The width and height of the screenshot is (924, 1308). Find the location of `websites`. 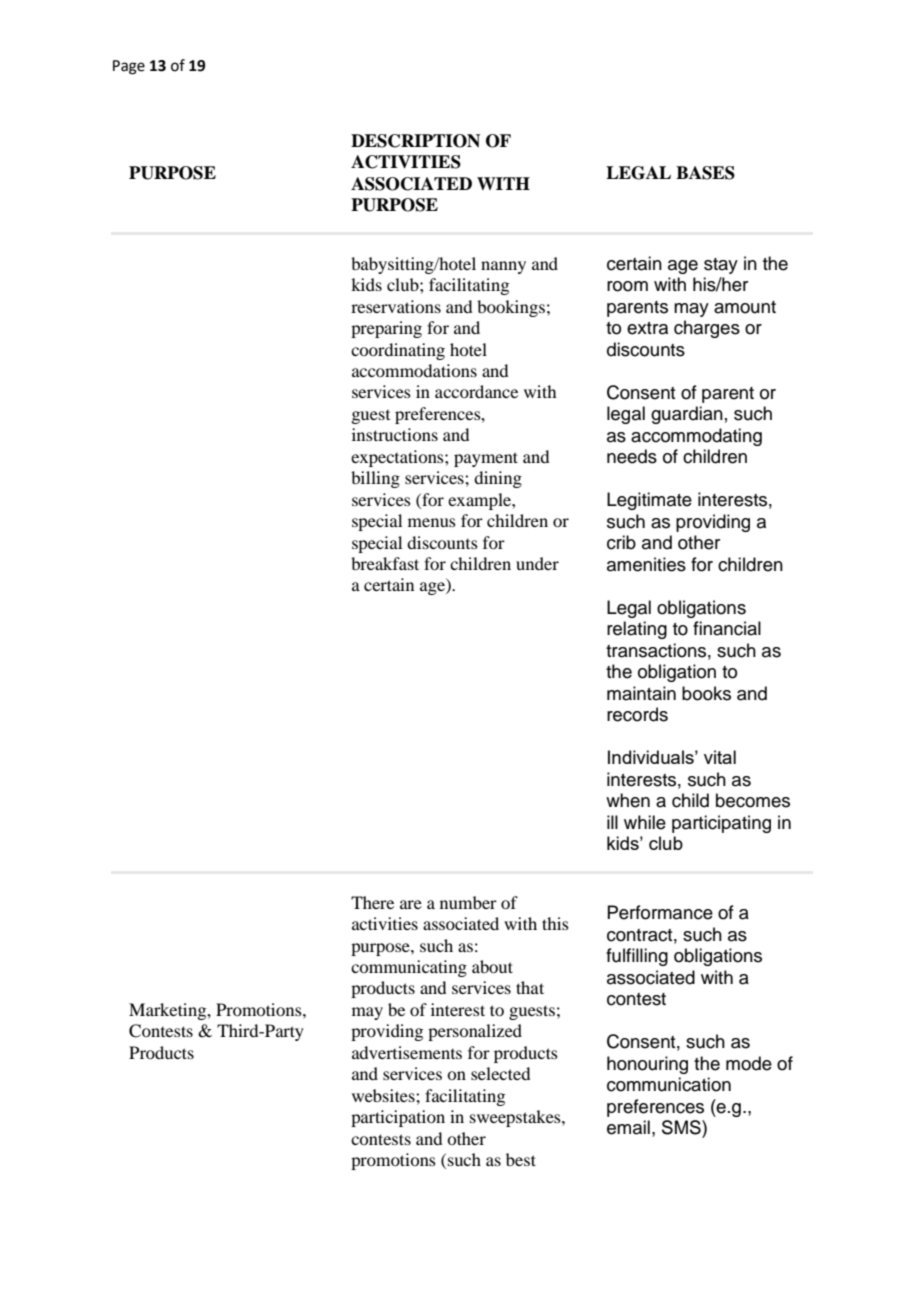

websites is located at coordinates (384, 1095).
